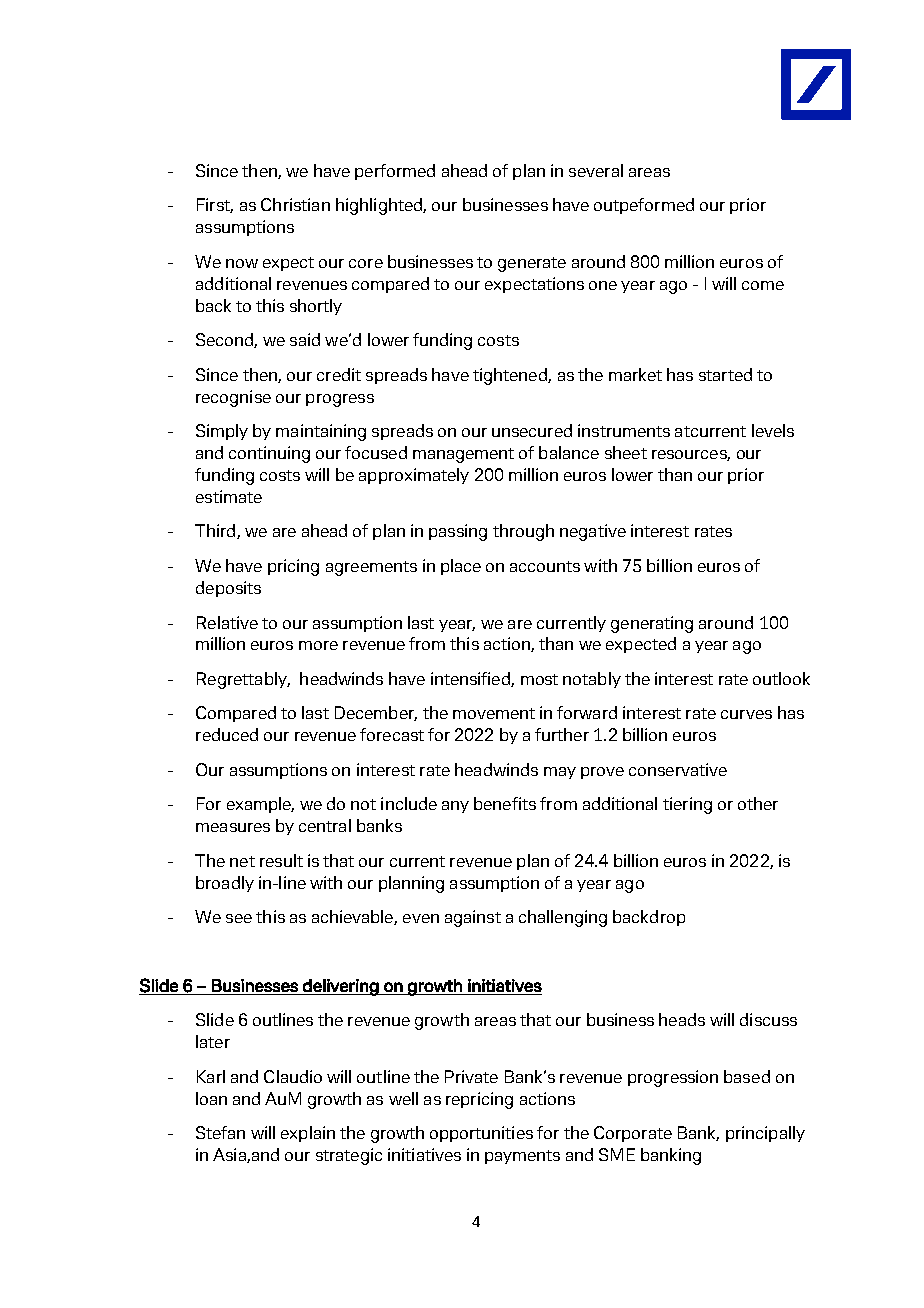 The width and height of the screenshot is (924, 1308). I want to click on Christian, so click(295, 204).
